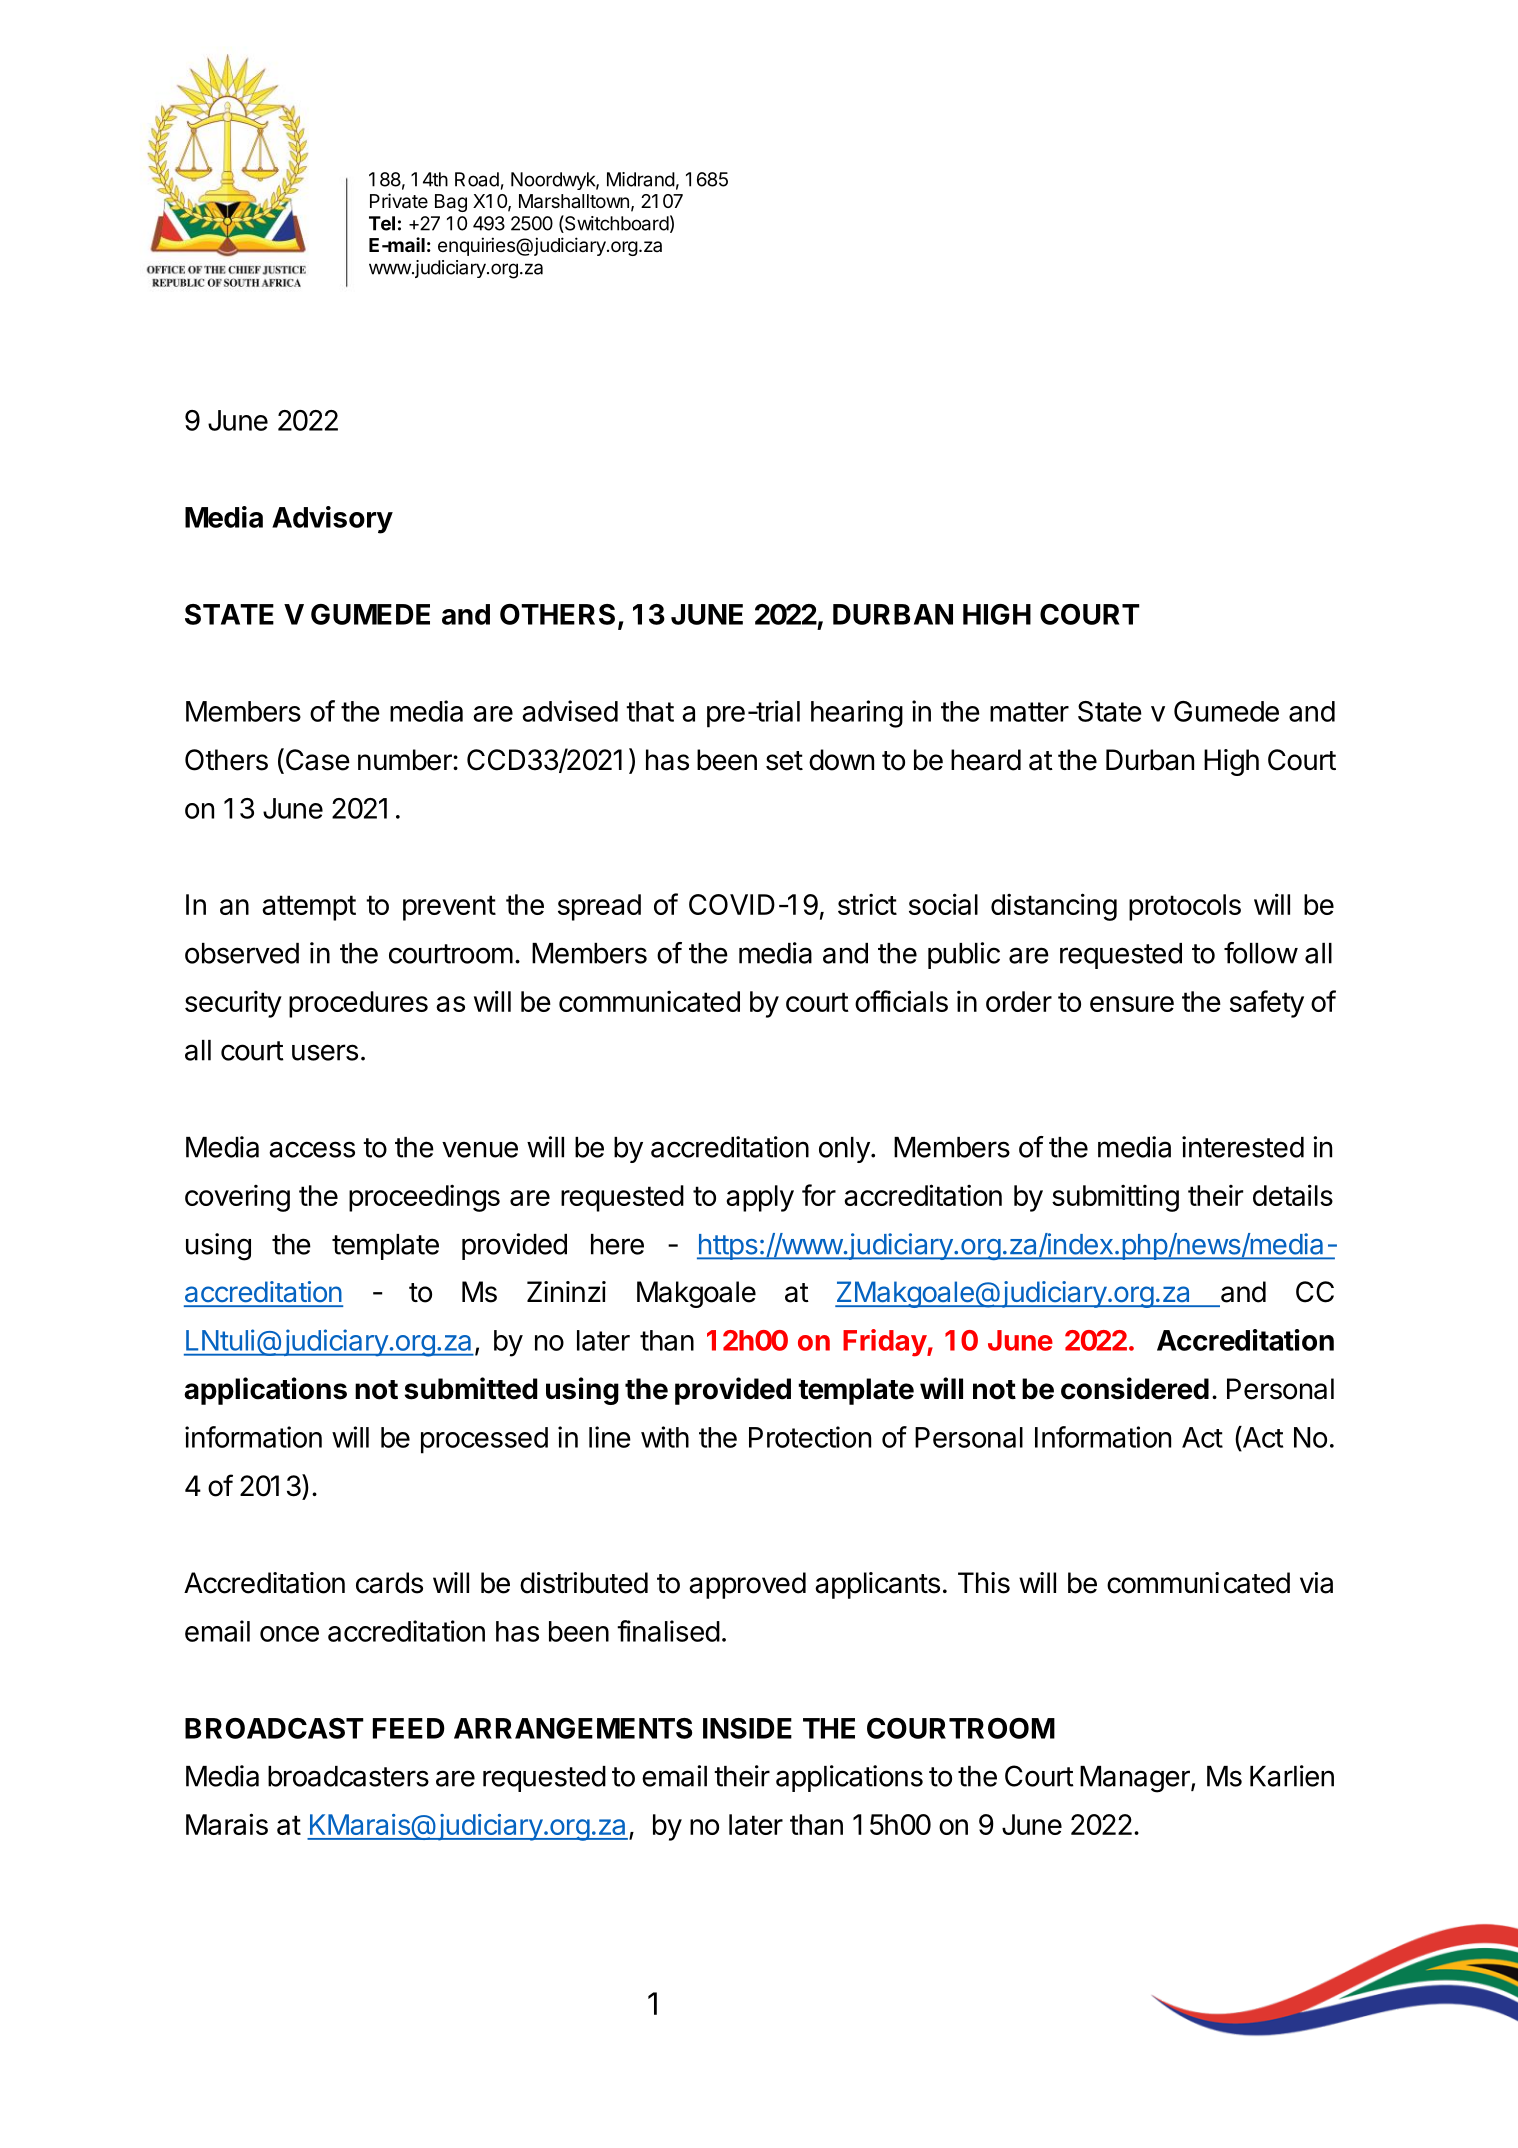 The image size is (1518, 2148). What do you see at coordinates (1132, 1004) in the screenshot?
I see `ensure` at bounding box center [1132, 1004].
